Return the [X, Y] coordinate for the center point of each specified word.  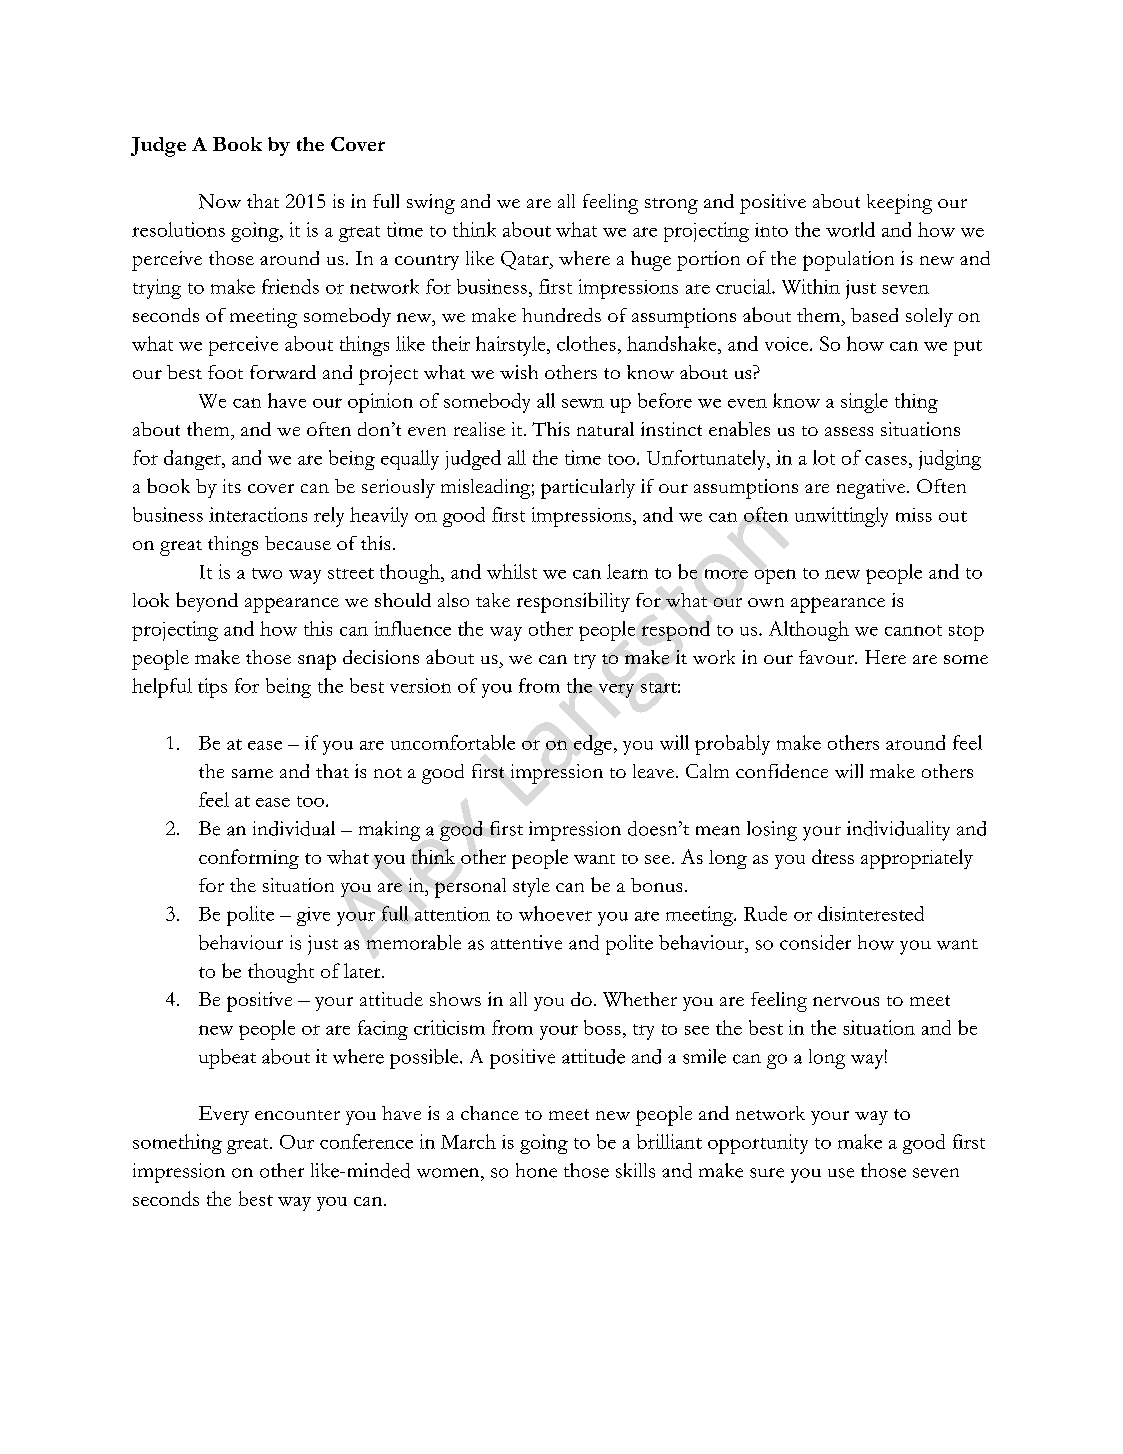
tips [212, 688]
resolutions [178, 229]
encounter [297, 1115]
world [850, 229]
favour [827, 657]
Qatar [526, 260]
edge [593, 745]
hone [536, 1170]
